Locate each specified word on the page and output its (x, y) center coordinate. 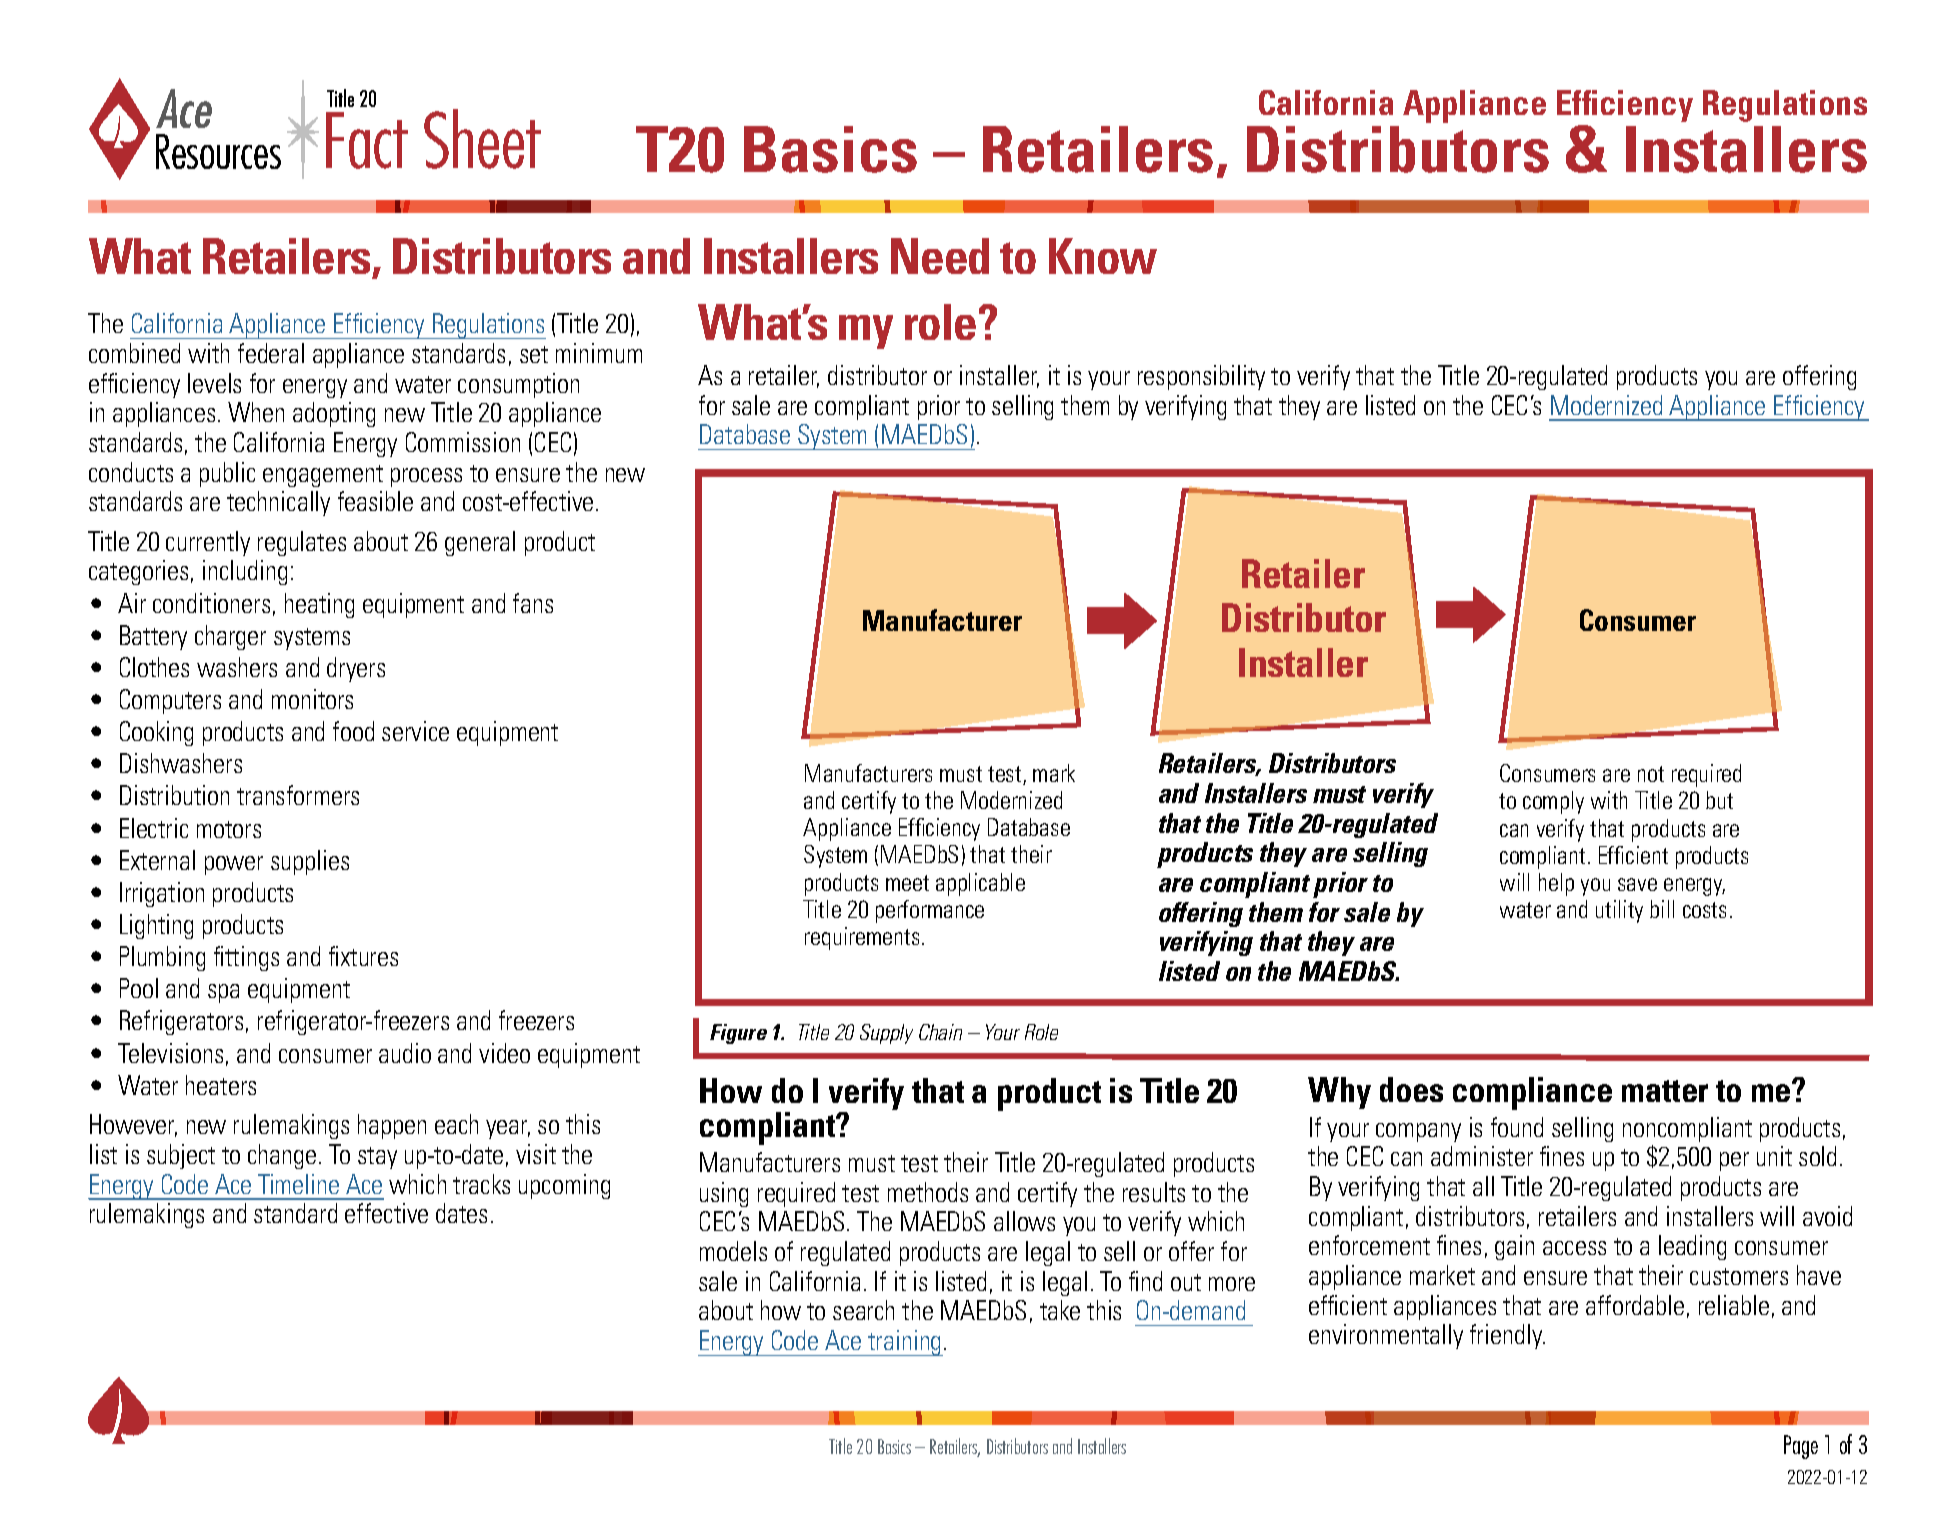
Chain (940, 1032)
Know (1103, 256)
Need (940, 256)
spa (223, 993)
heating (319, 605)
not (1651, 774)
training (904, 1343)
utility (1619, 911)
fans (533, 603)
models (733, 1251)
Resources (218, 151)
